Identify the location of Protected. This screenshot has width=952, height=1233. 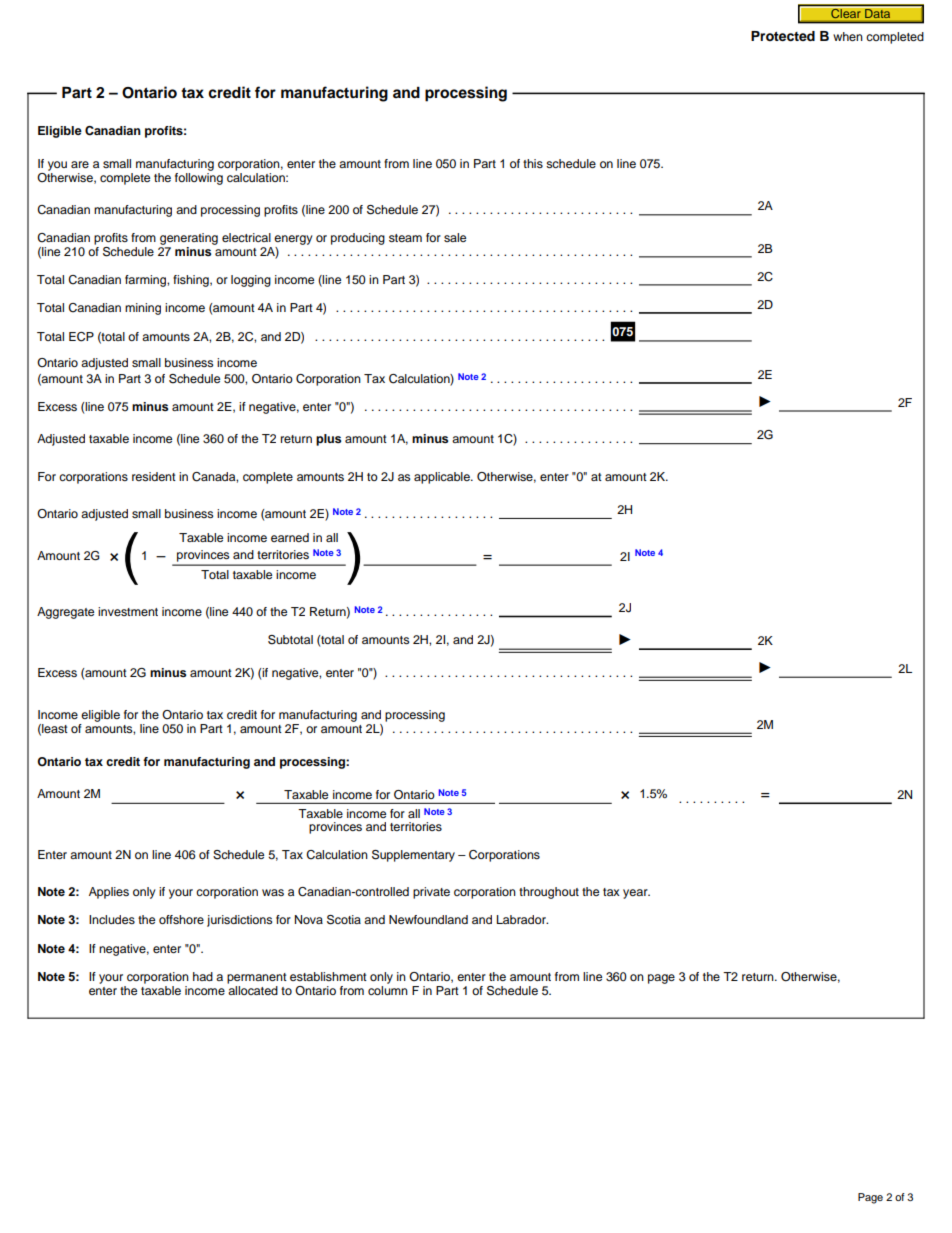
(783, 36).
